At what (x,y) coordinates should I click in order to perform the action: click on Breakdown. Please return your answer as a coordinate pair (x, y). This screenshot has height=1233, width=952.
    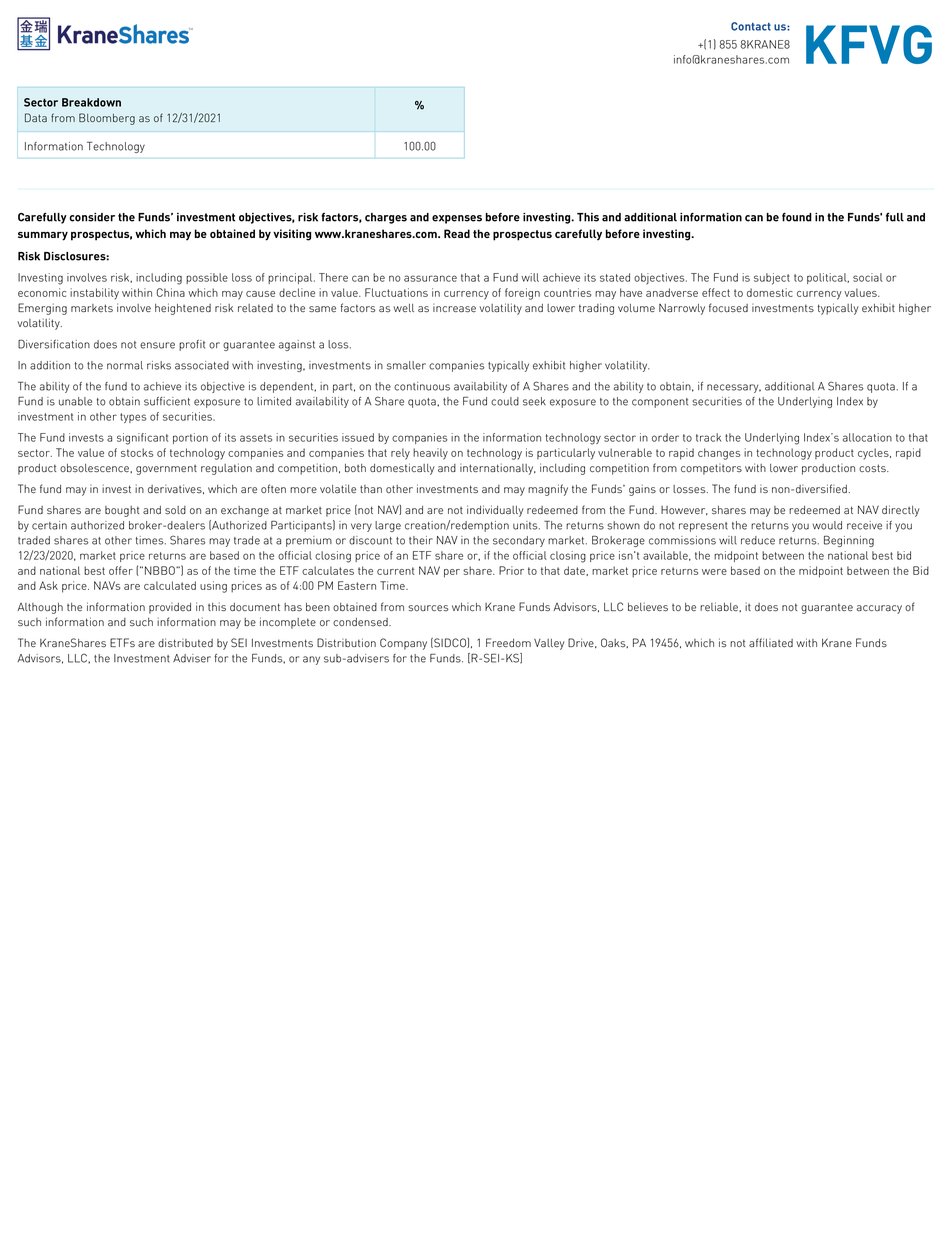
    Looking at the image, I should click on (91, 102).
